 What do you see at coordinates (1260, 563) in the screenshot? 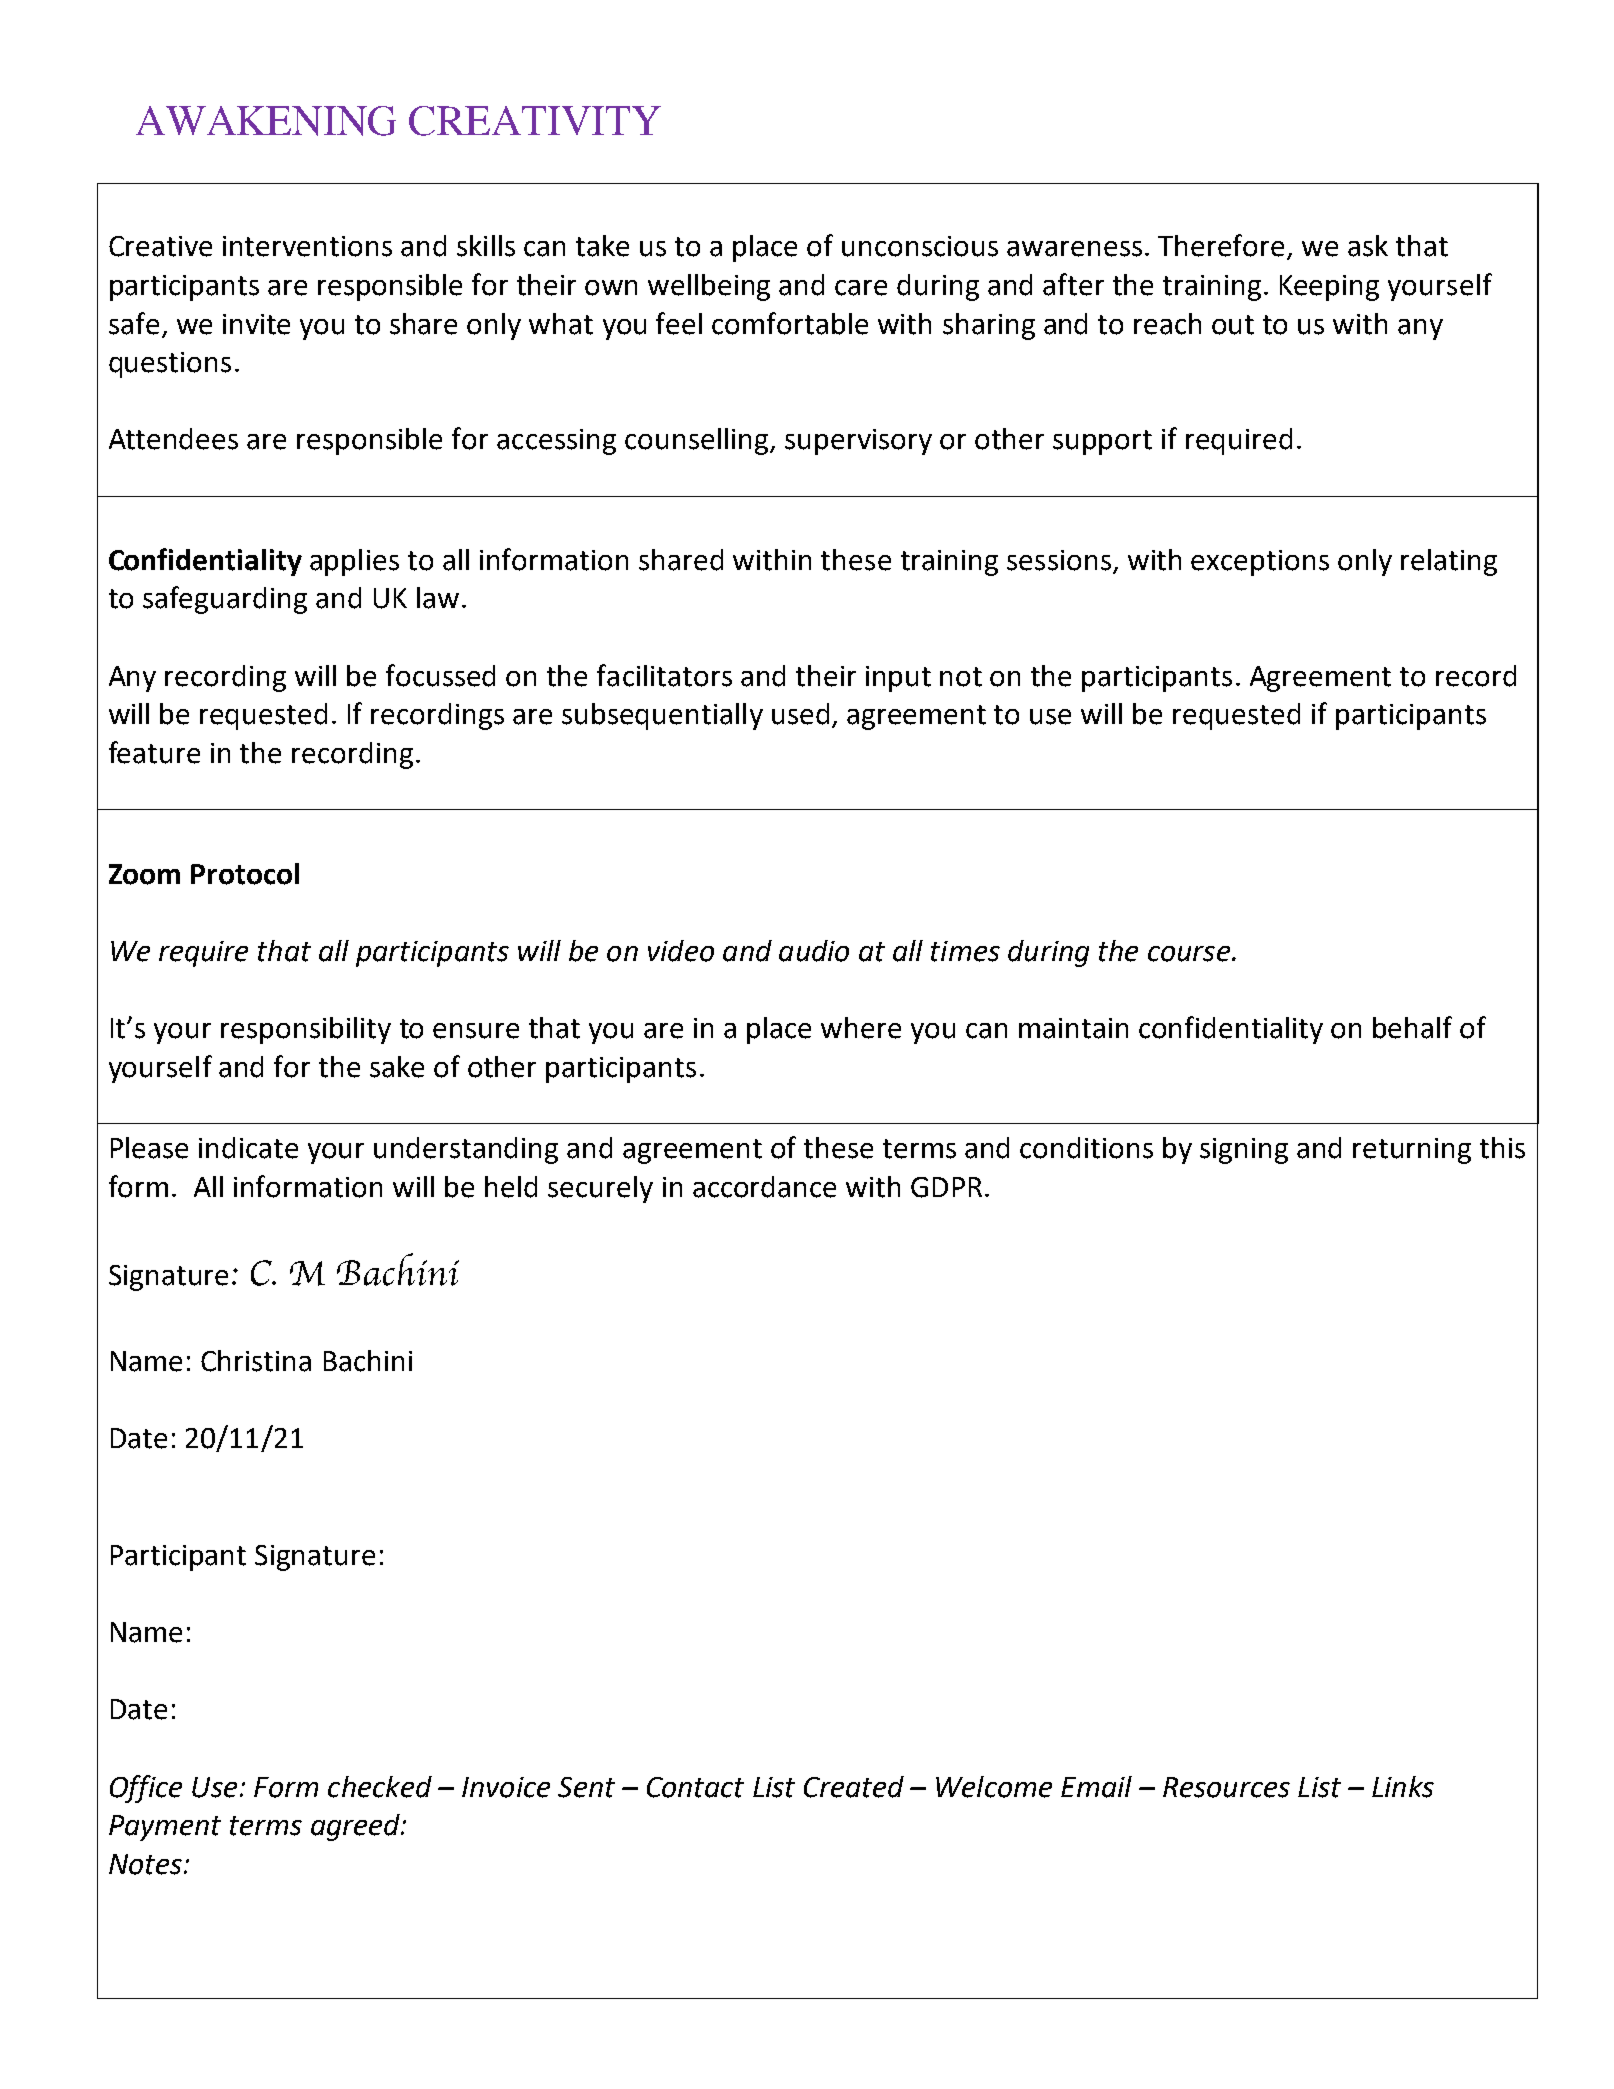
I see `exceptions` at bounding box center [1260, 563].
